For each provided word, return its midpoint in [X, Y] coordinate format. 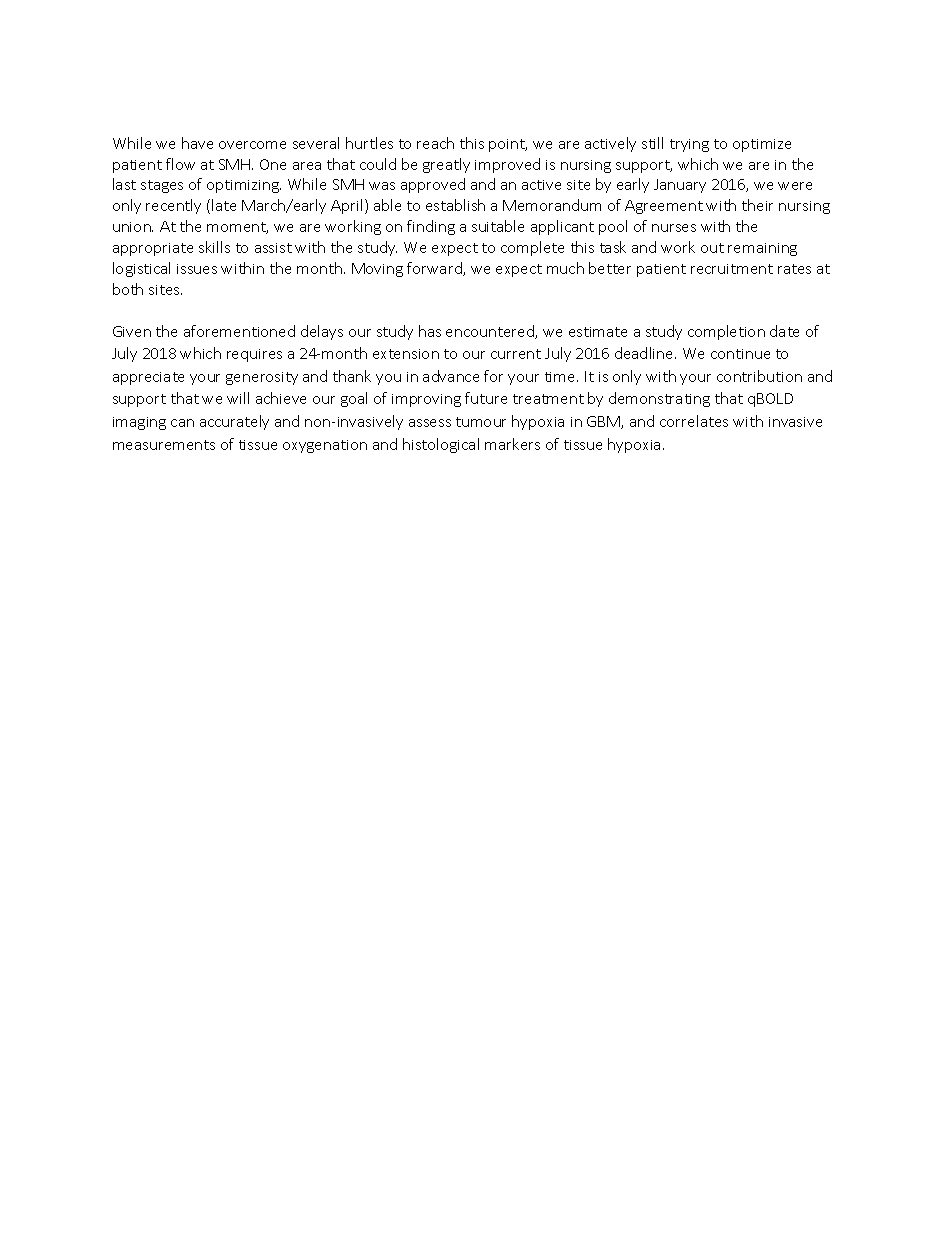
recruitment [732, 269]
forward [435, 269]
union [133, 227]
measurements [164, 445]
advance [451, 376]
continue [740, 354]
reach [435, 143]
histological [441, 445]
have [197, 143]
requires [254, 355]
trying [689, 145]
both [128, 289]
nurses [674, 228]
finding [431, 227]
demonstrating [659, 399]
